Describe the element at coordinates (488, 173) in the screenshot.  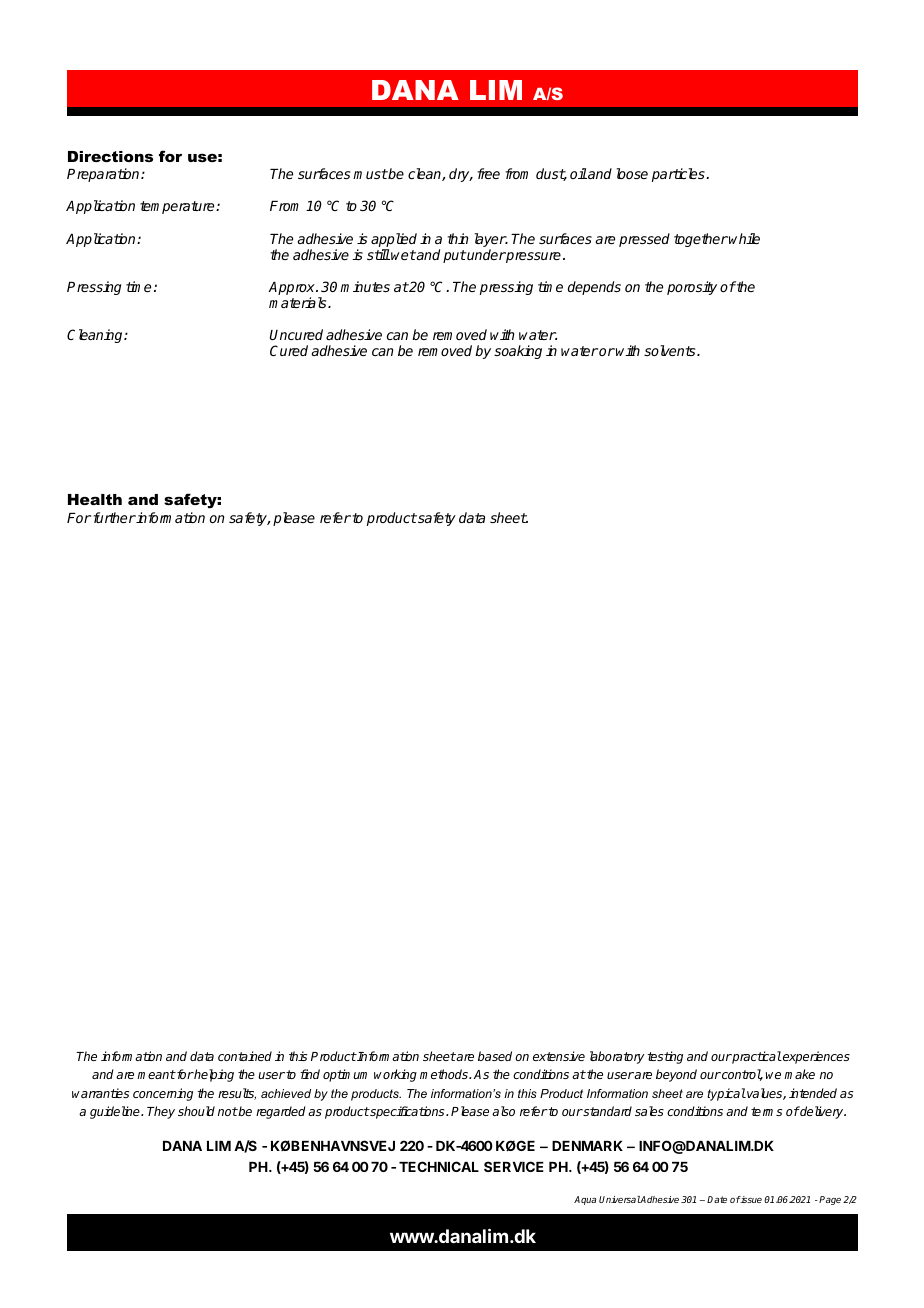
I see `free` at that location.
